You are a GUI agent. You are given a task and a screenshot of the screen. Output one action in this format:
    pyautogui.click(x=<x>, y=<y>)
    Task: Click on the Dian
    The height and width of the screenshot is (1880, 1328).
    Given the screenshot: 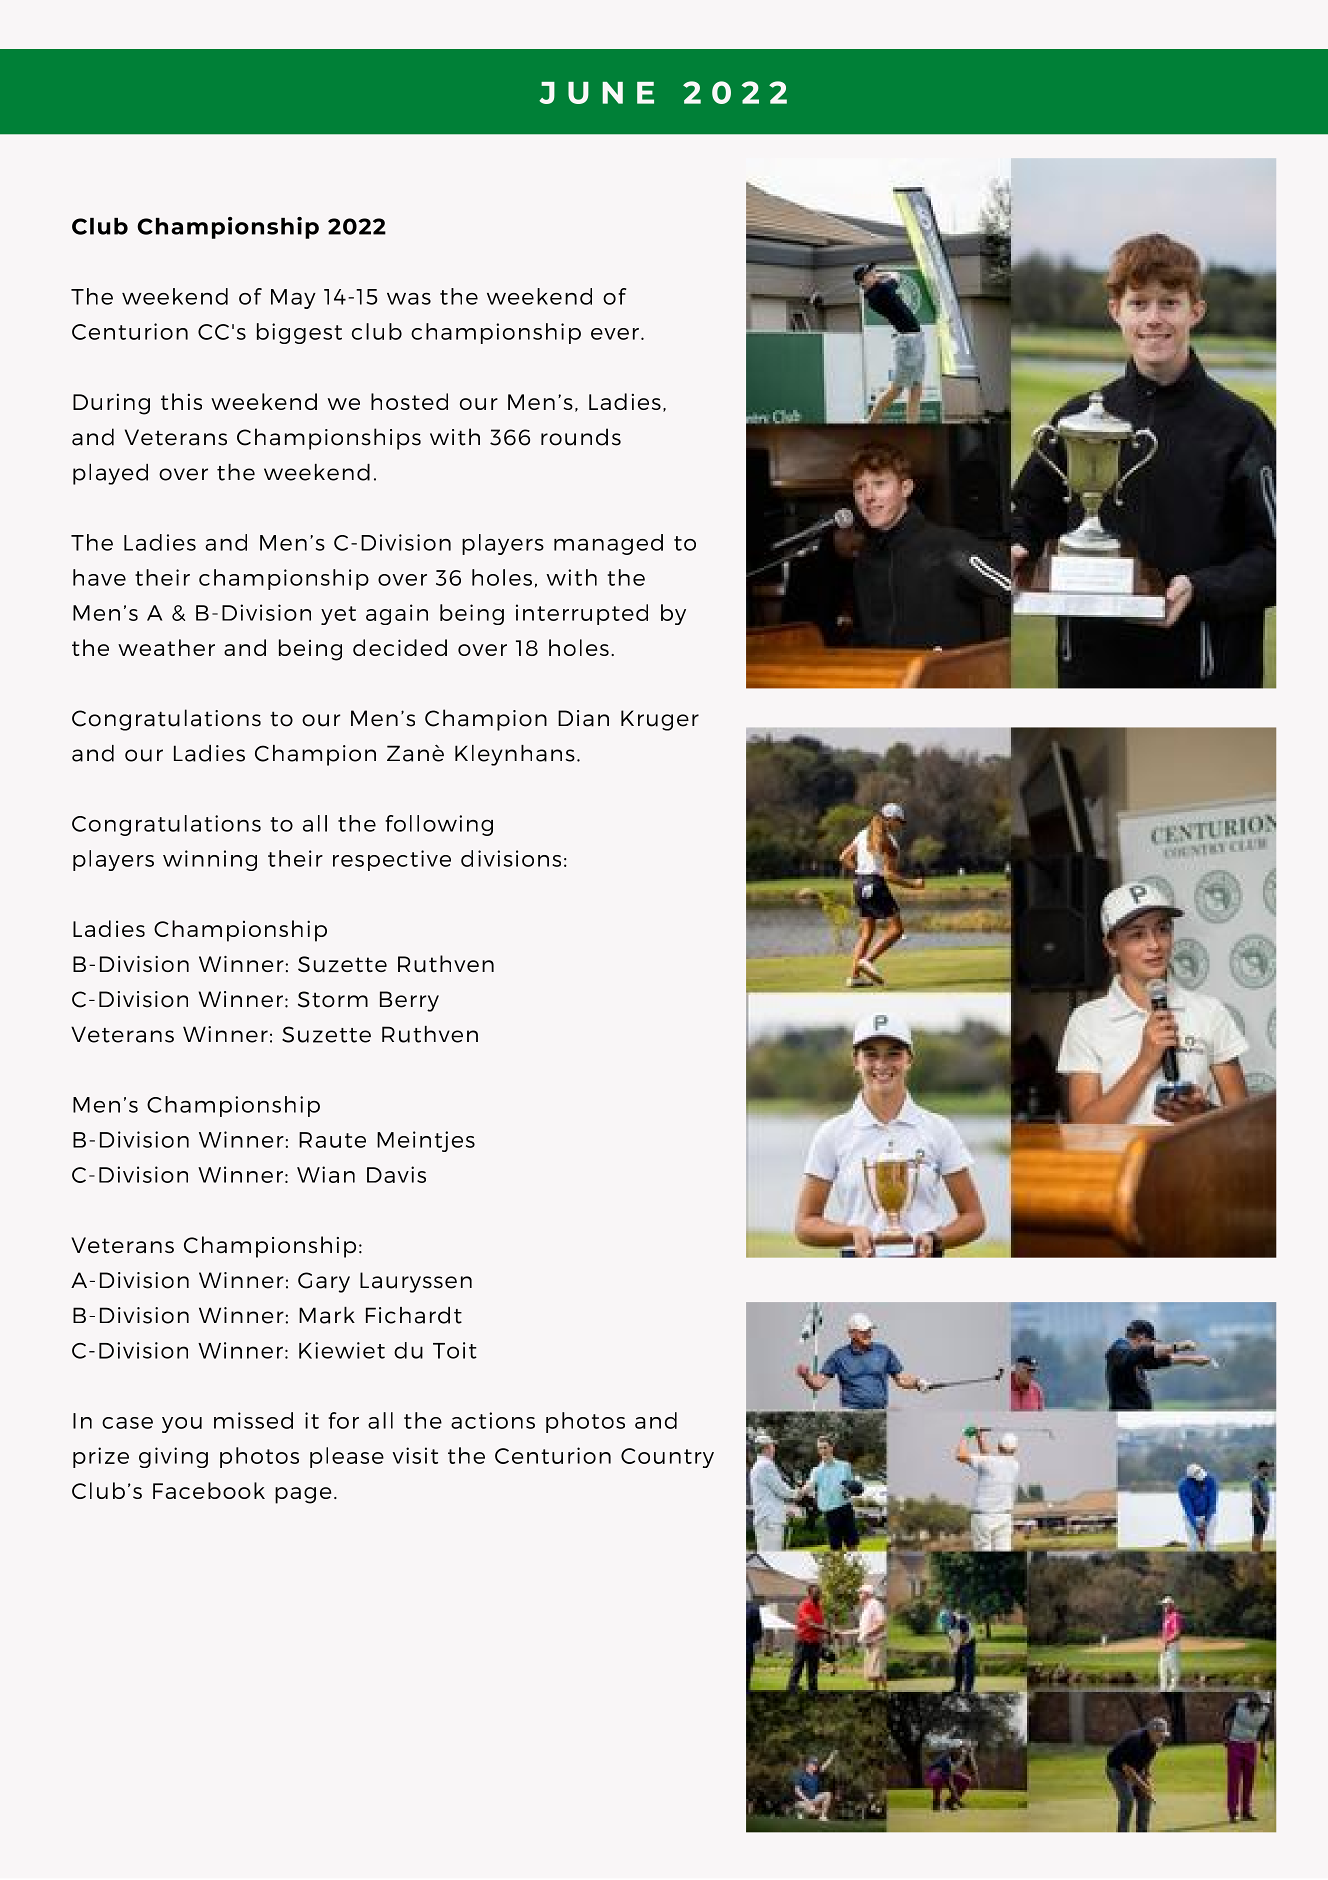 What is the action you would take?
    pyautogui.click(x=583, y=718)
